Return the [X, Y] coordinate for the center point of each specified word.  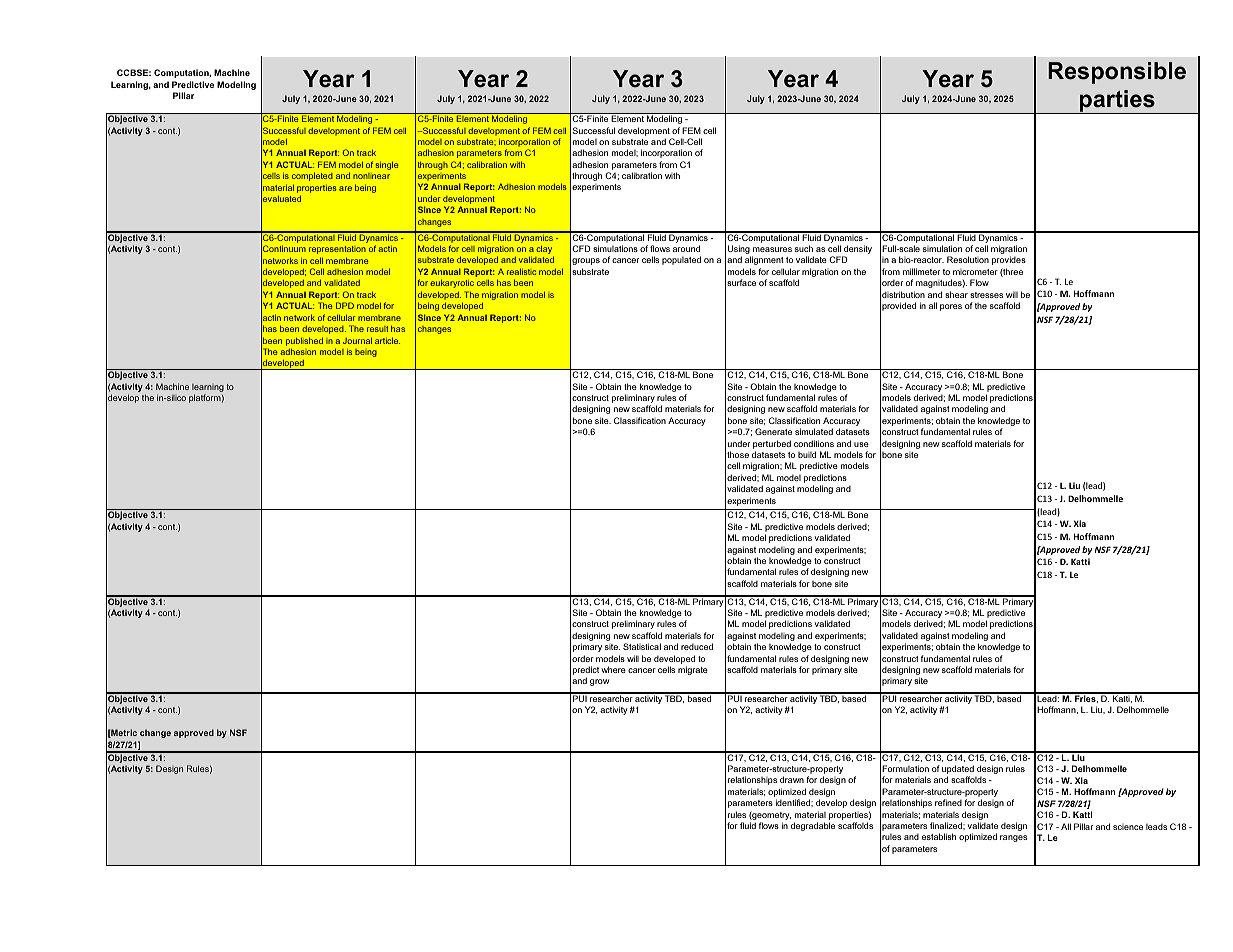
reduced [697, 646]
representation [337, 250]
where [613, 669]
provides [1009, 260]
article [387, 340]
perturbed [772, 444]
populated [681, 260]
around [686, 248]
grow [600, 682]
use [861, 444]
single [387, 166]
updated [958, 771]
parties [1117, 102]
